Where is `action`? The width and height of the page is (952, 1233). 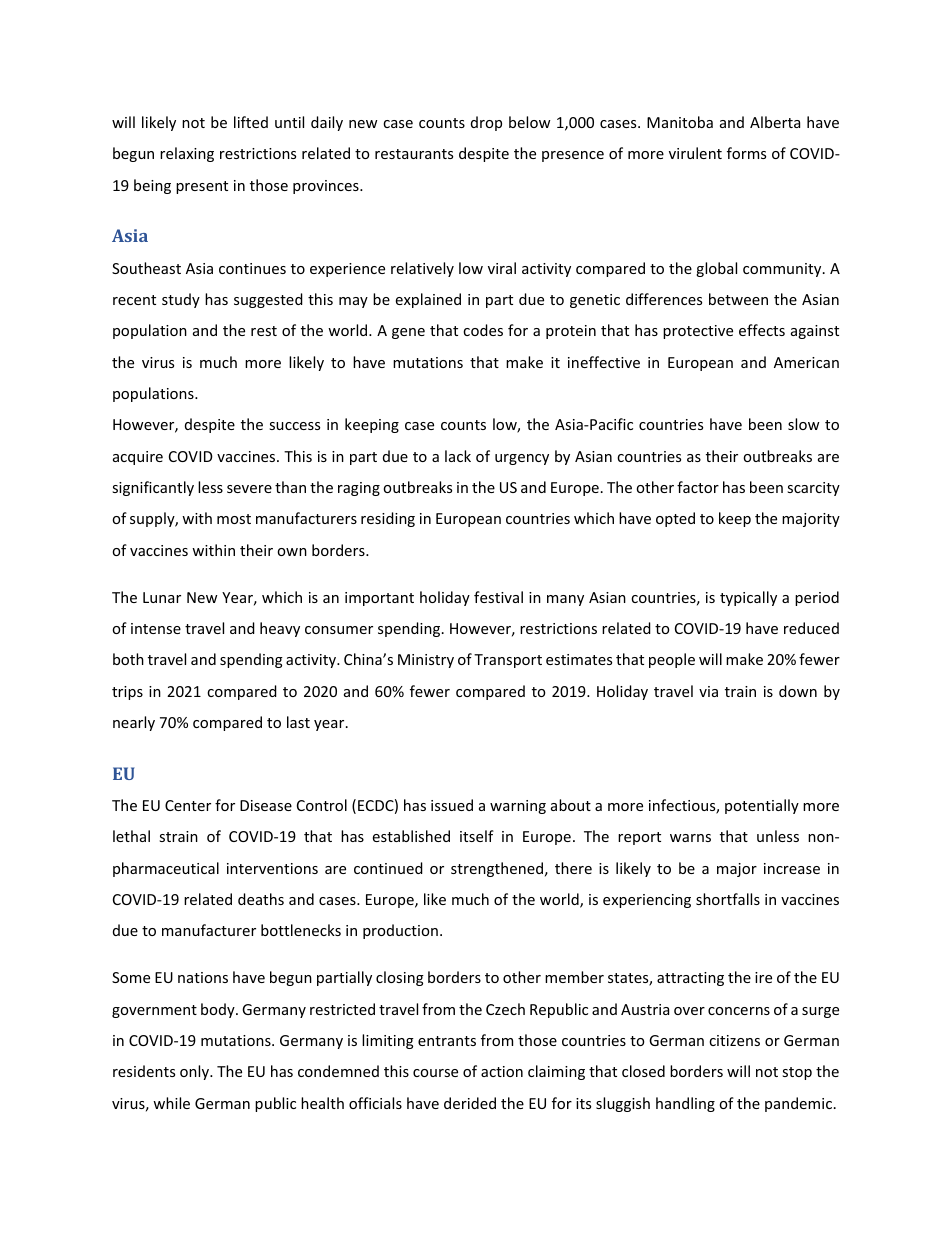
action is located at coordinates (502, 1071).
